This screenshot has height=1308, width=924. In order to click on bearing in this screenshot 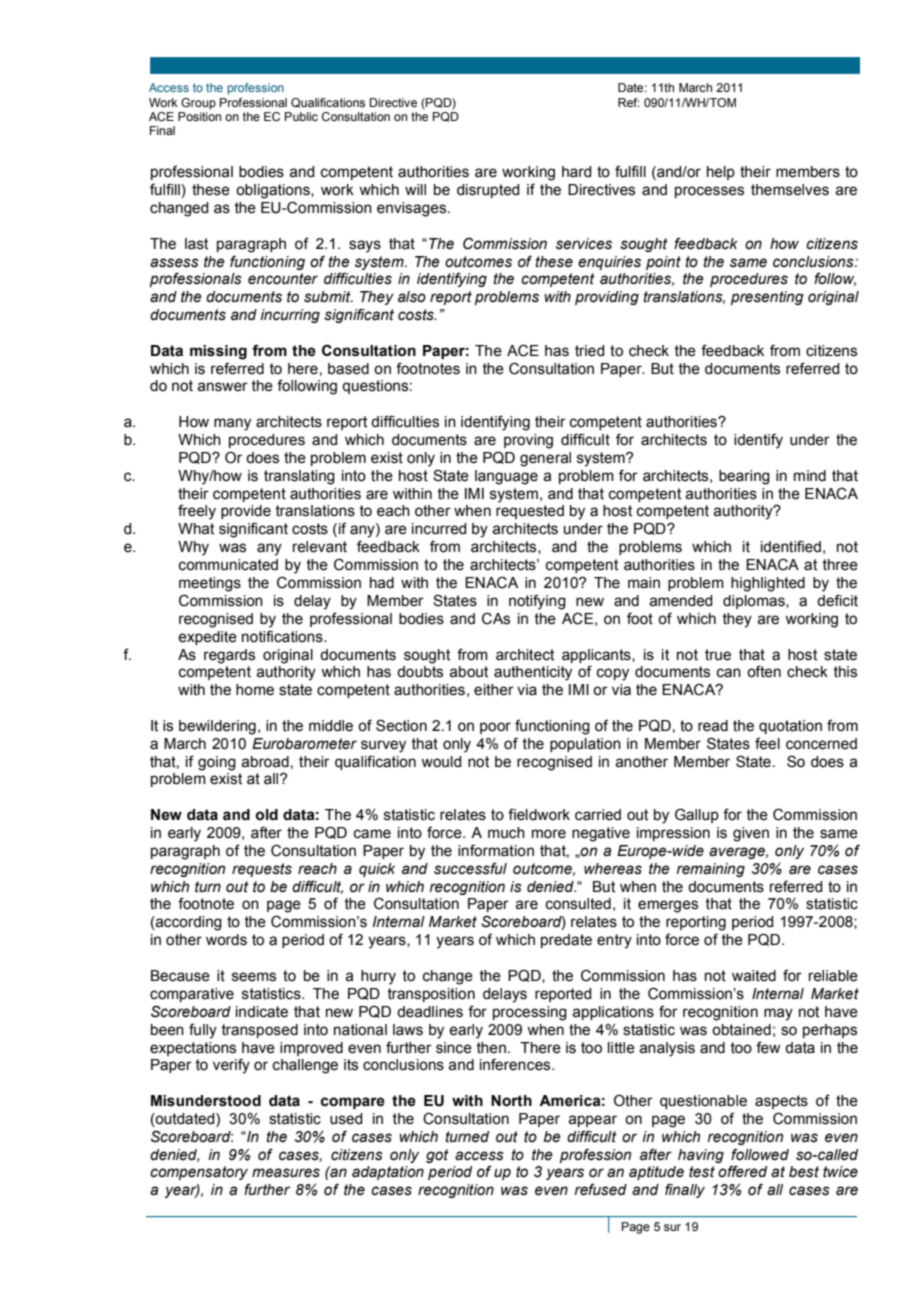, I will do `click(744, 477)`.
